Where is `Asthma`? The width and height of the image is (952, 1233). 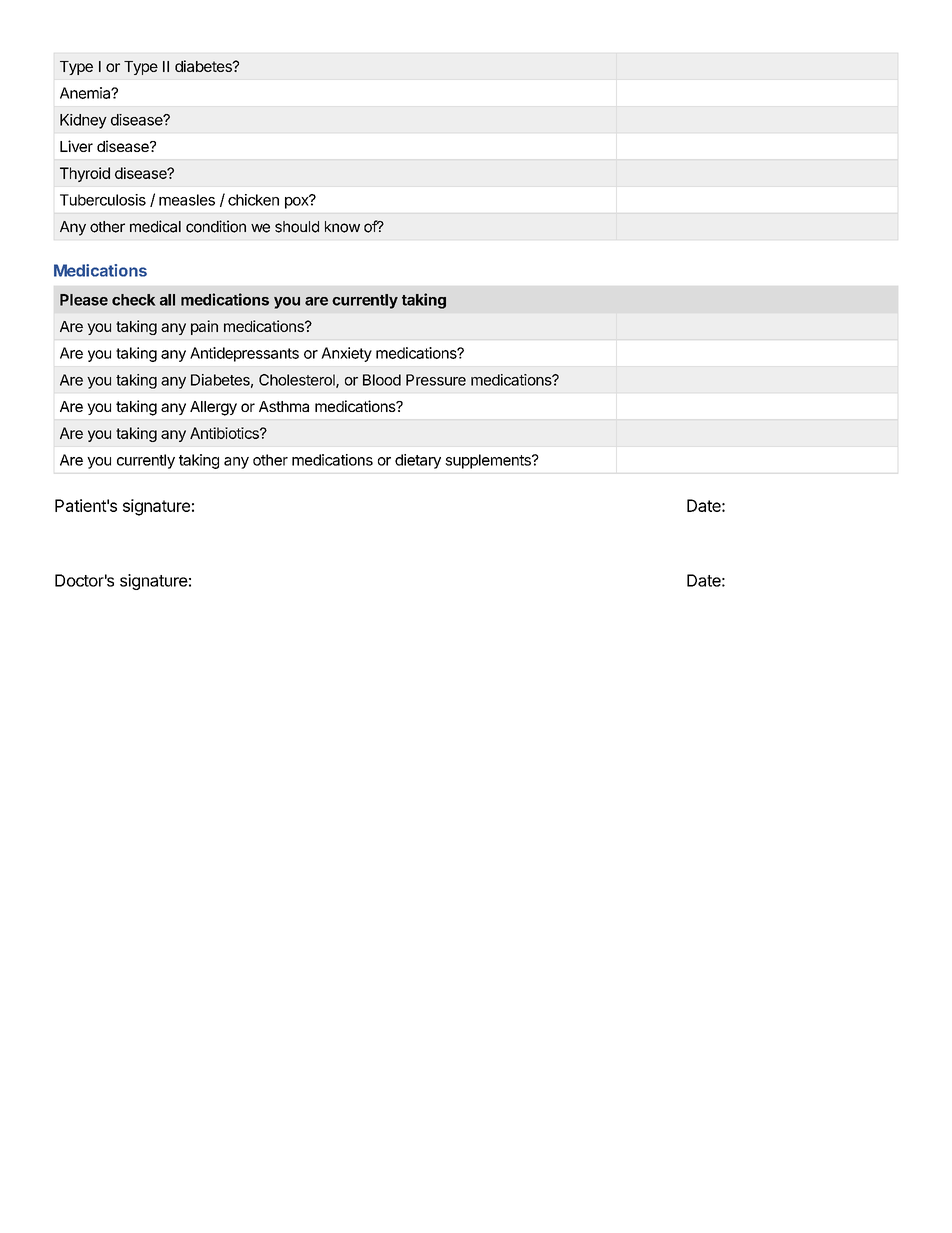
Asthma is located at coordinates (284, 406).
